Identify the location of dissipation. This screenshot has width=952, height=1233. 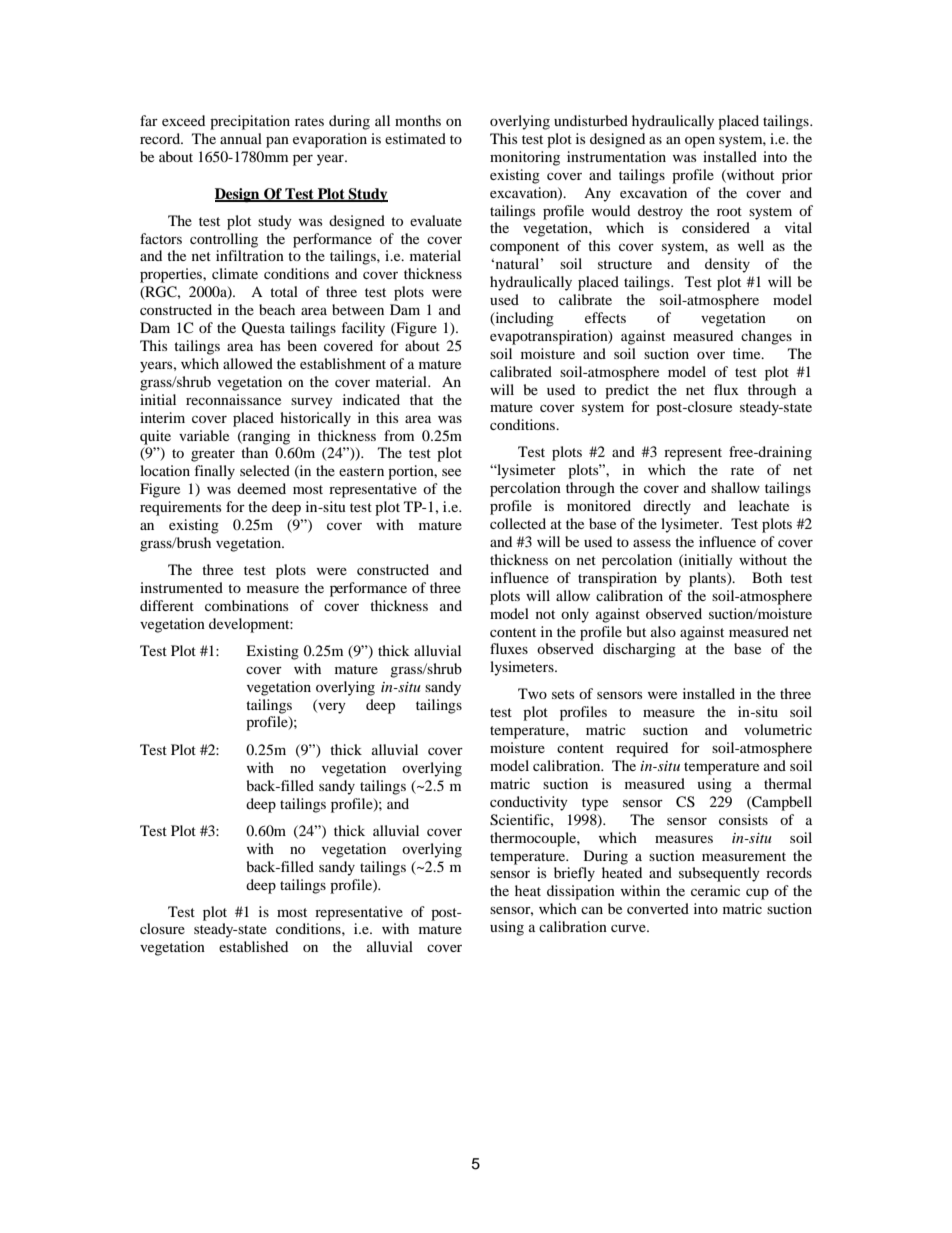
(581, 892).
